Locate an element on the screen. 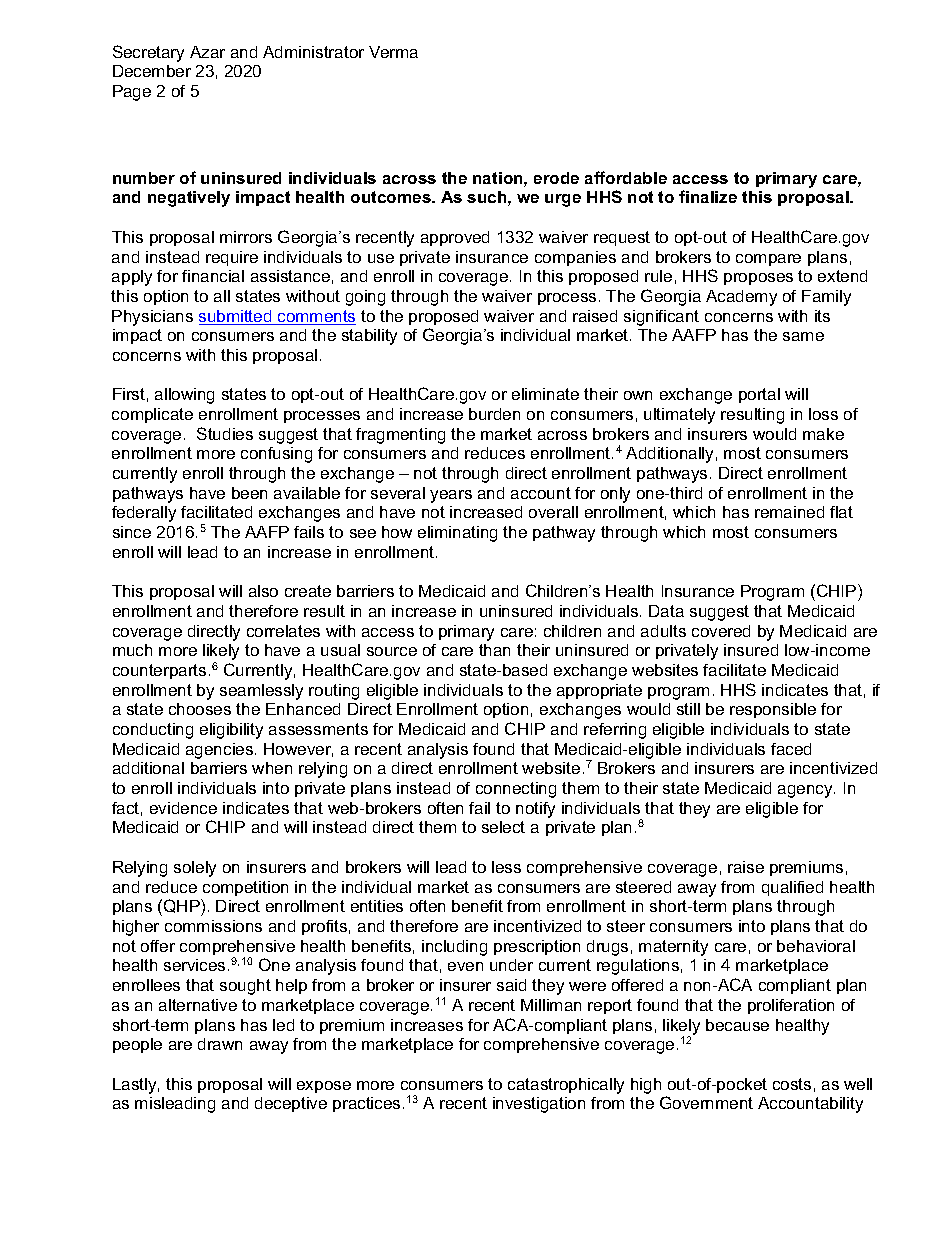 The image size is (952, 1233). Verma is located at coordinates (393, 52).
